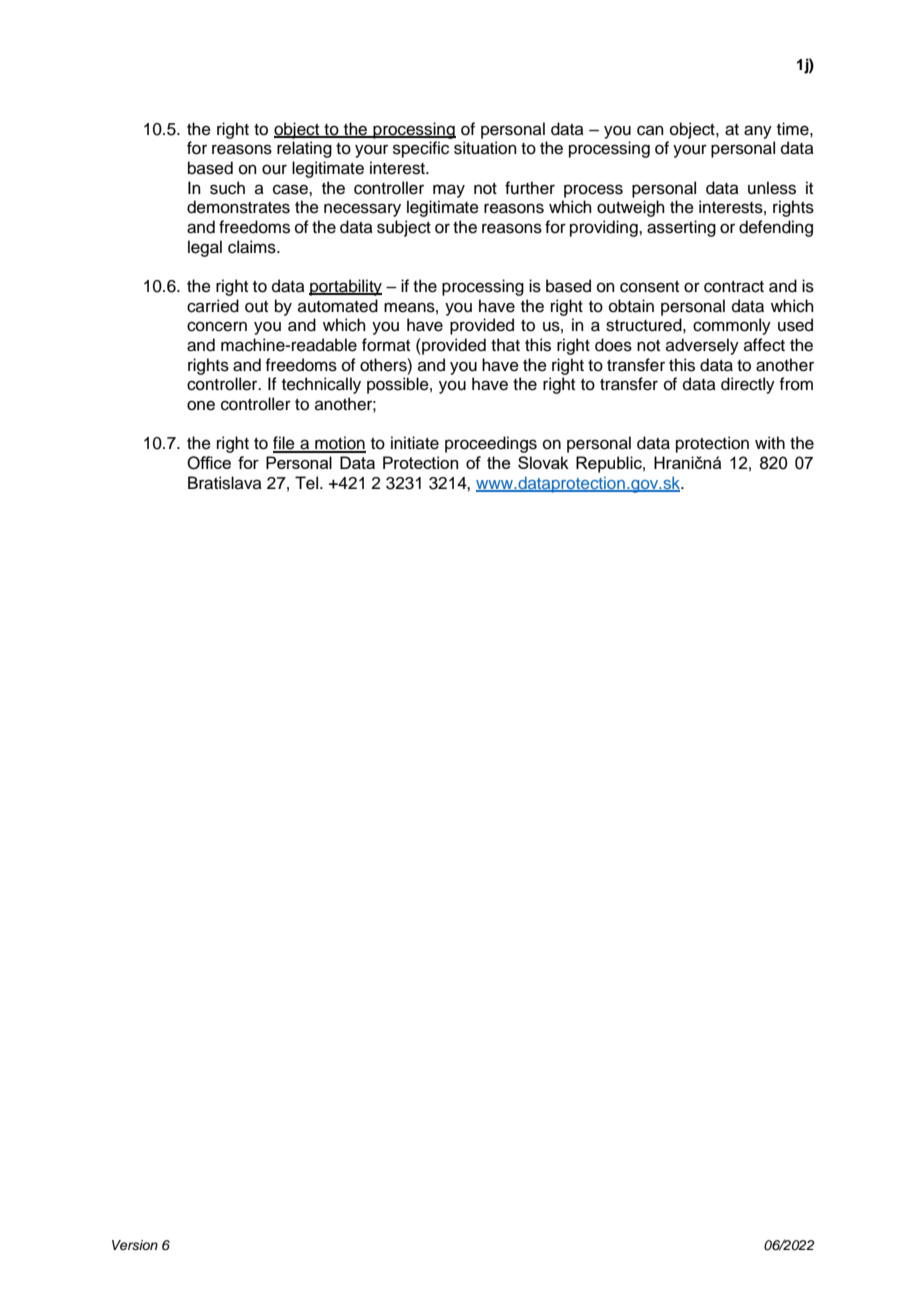 Image resolution: width=924 pixels, height=1308 pixels. Describe the element at coordinates (135, 1245) in the document. I see `Version` at that location.
